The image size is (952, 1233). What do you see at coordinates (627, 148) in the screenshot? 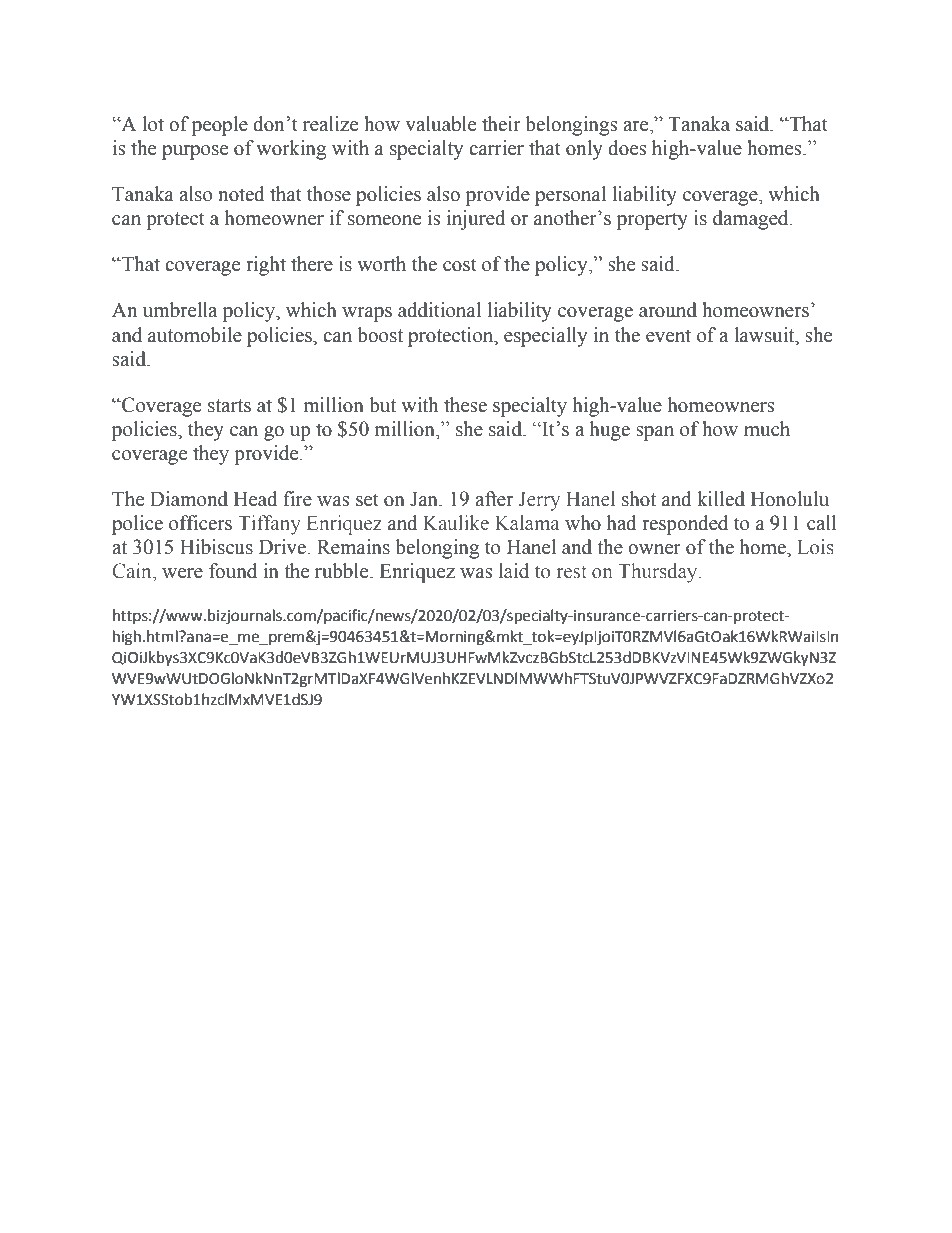
I see `does` at bounding box center [627, 148].
